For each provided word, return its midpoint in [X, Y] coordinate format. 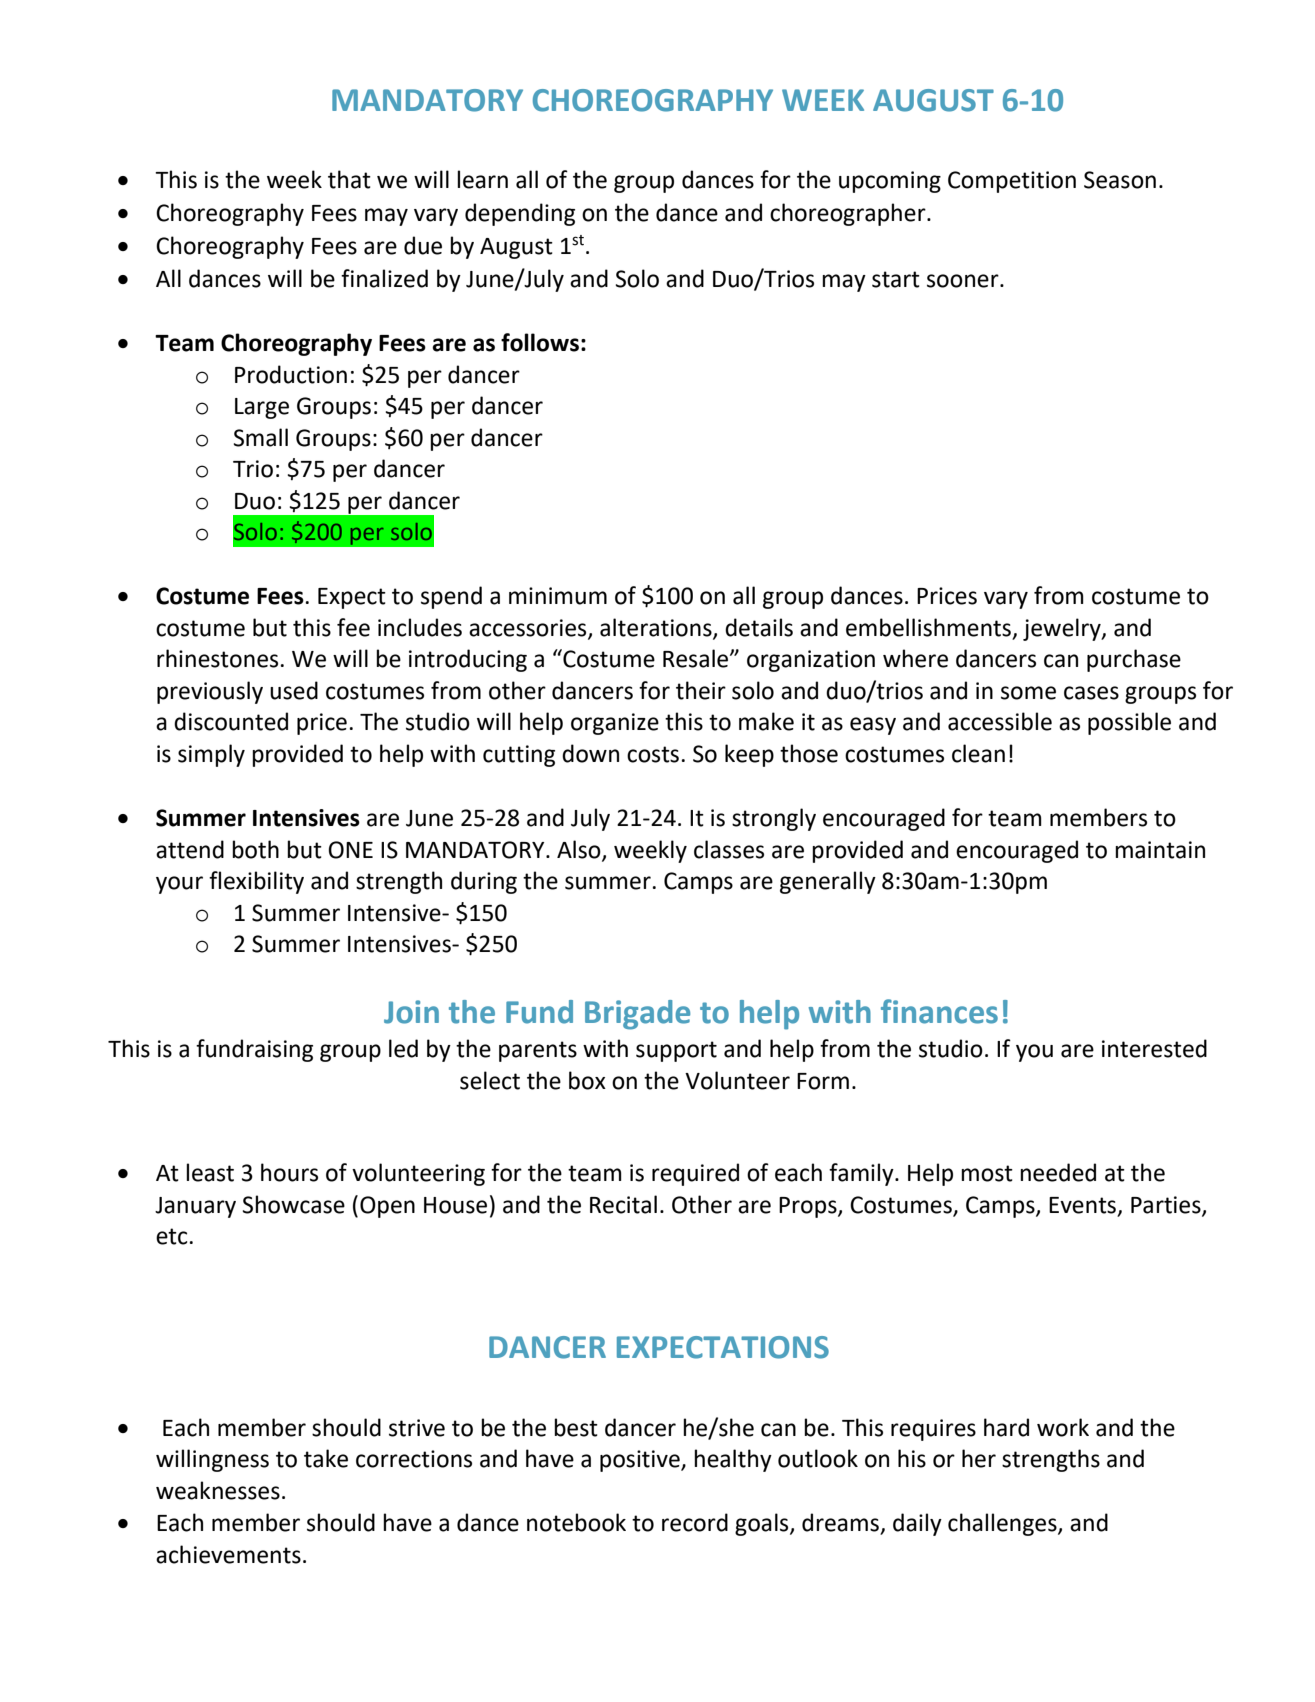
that [349, 179]
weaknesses [218, 1490]
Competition [1012, 182]
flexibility [256, 882]
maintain [1160, 850]
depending [520, 214]
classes [729, 849]
